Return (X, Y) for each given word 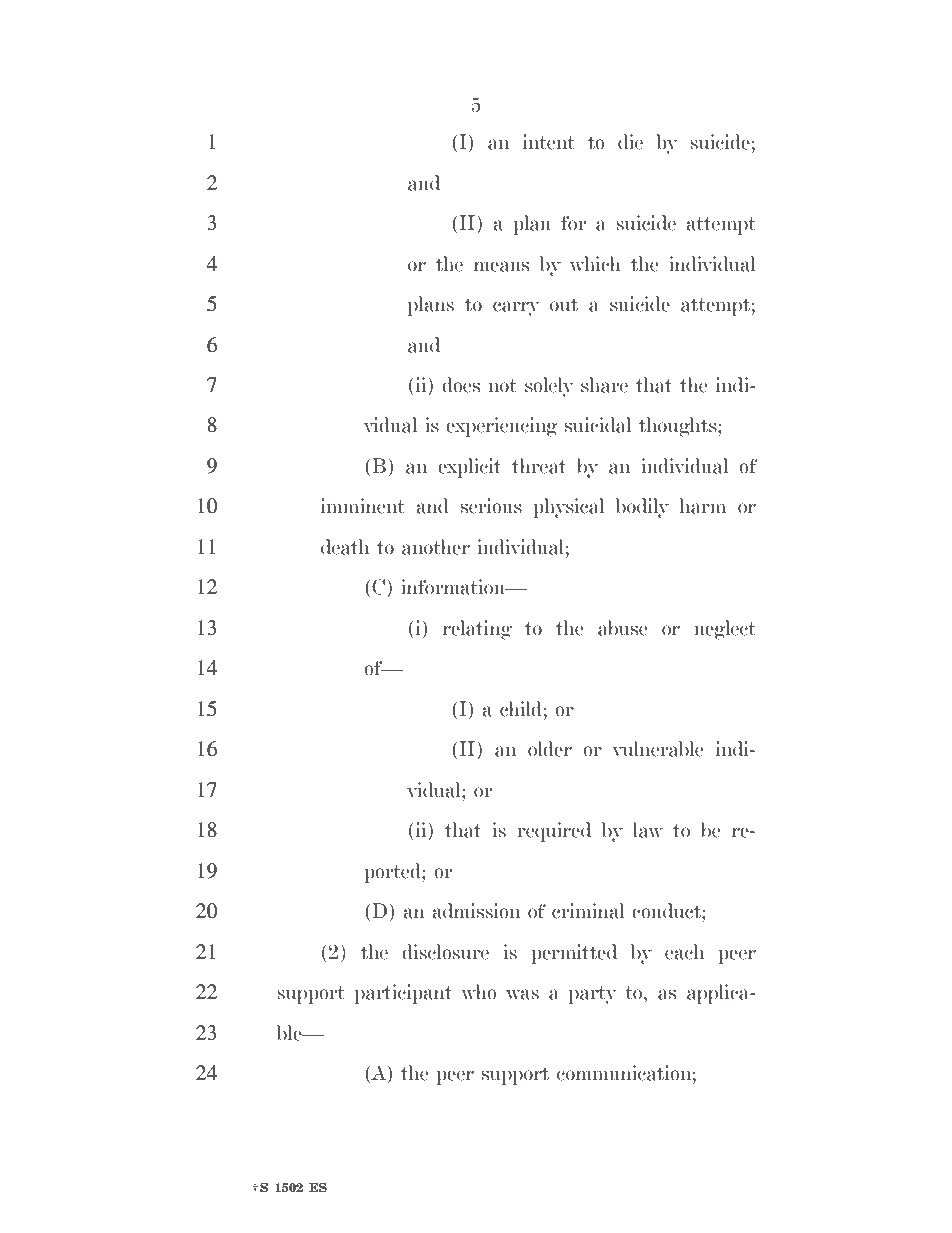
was (522, 994)
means (501, 266)
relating (477, 630)
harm (703, 506)
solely (549, 387)
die (630, 142)
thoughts (679, 427)
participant (403, 994)
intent (549, 142)
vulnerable (658, 749)
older (550, 749)
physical (568, 508)
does (461, 385)
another (436, 547)
